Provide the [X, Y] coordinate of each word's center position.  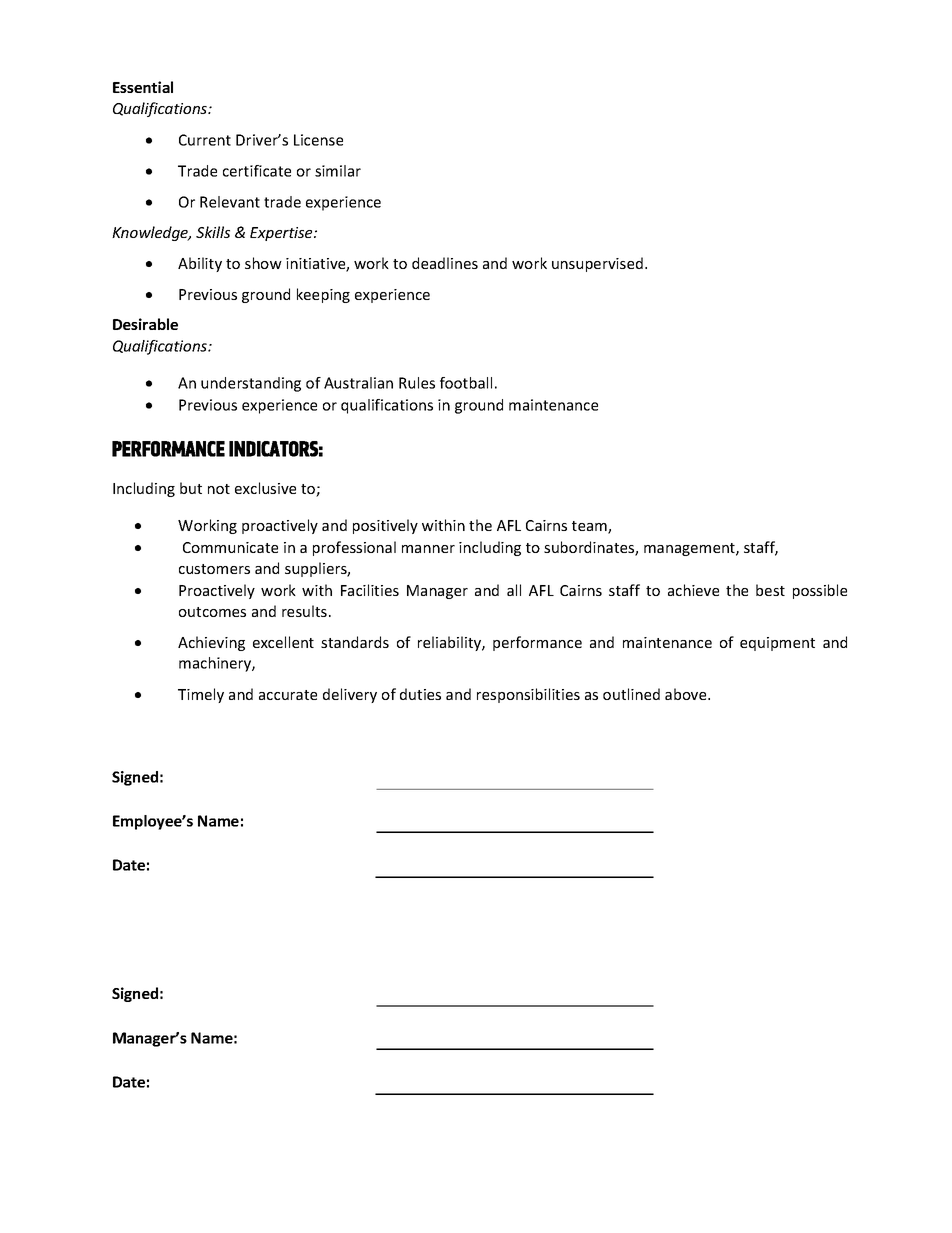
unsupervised [597, 264]
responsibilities [528, 695]
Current [205, 140]
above [687, 694]
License [318, 140]
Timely [201, 695]
